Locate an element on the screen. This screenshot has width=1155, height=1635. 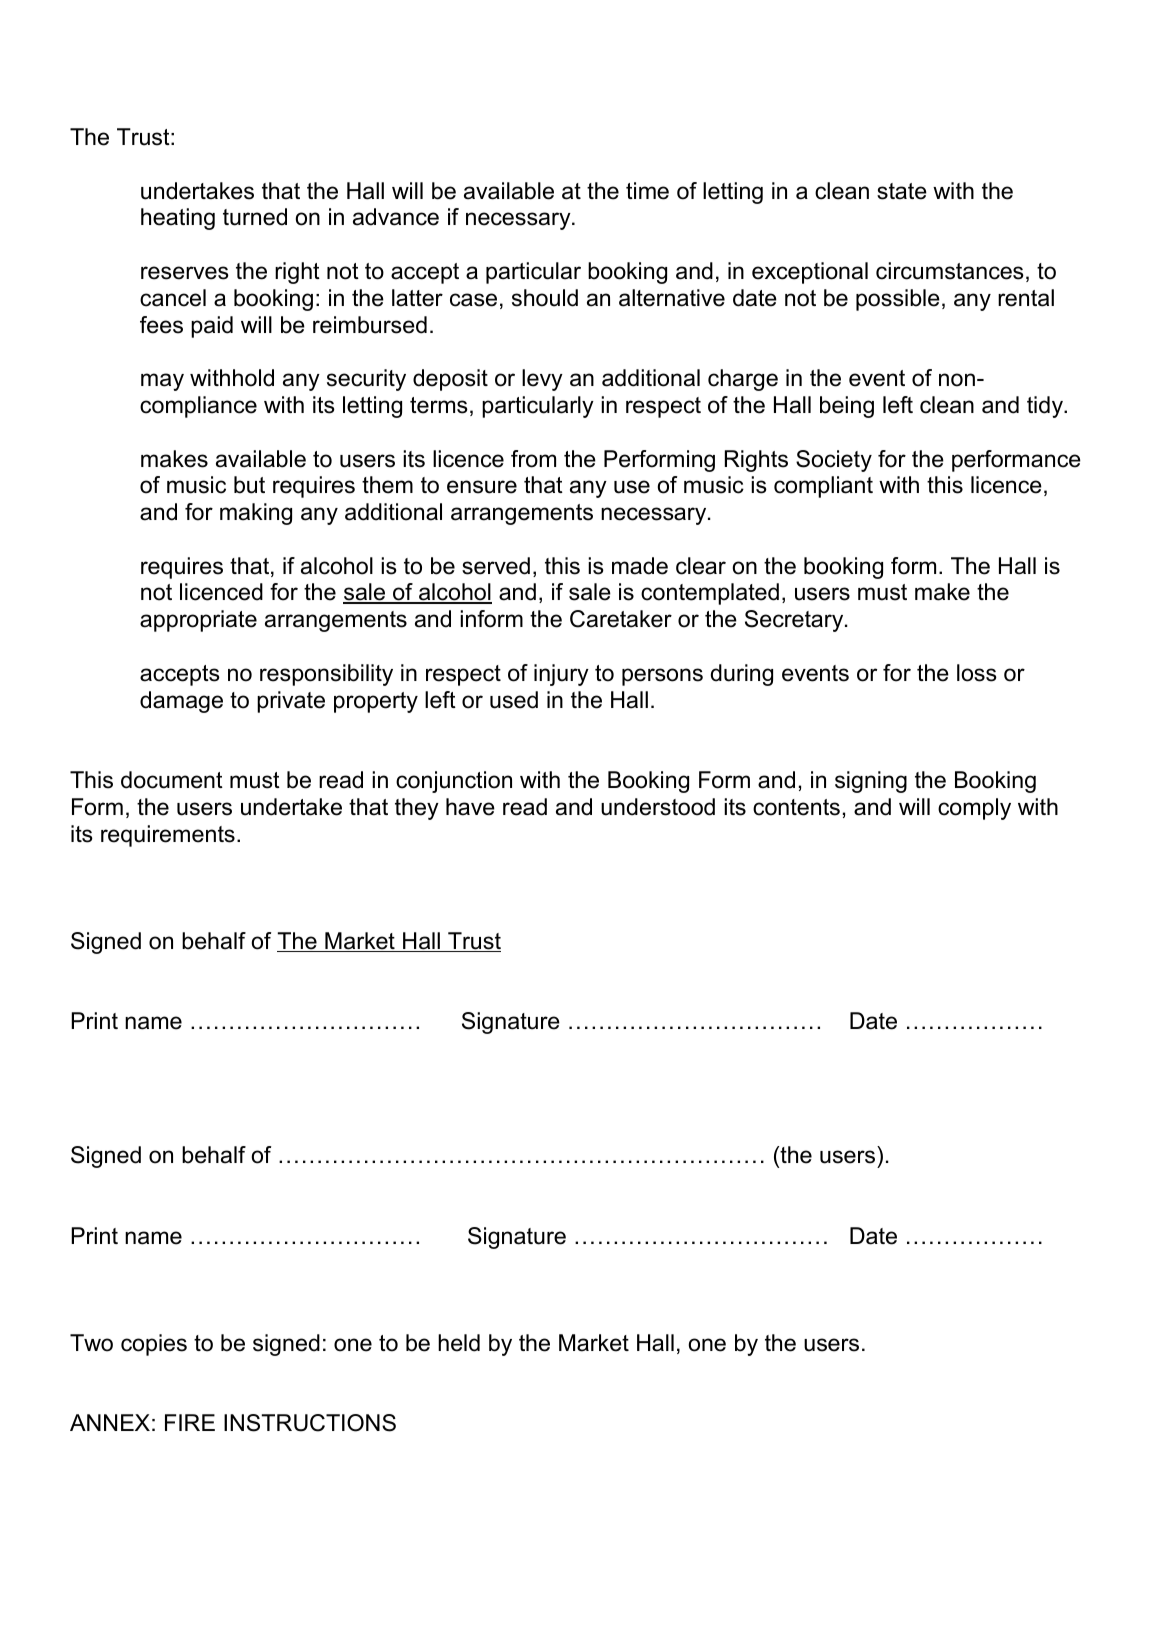
understood is located at coordinates (658, 807).
